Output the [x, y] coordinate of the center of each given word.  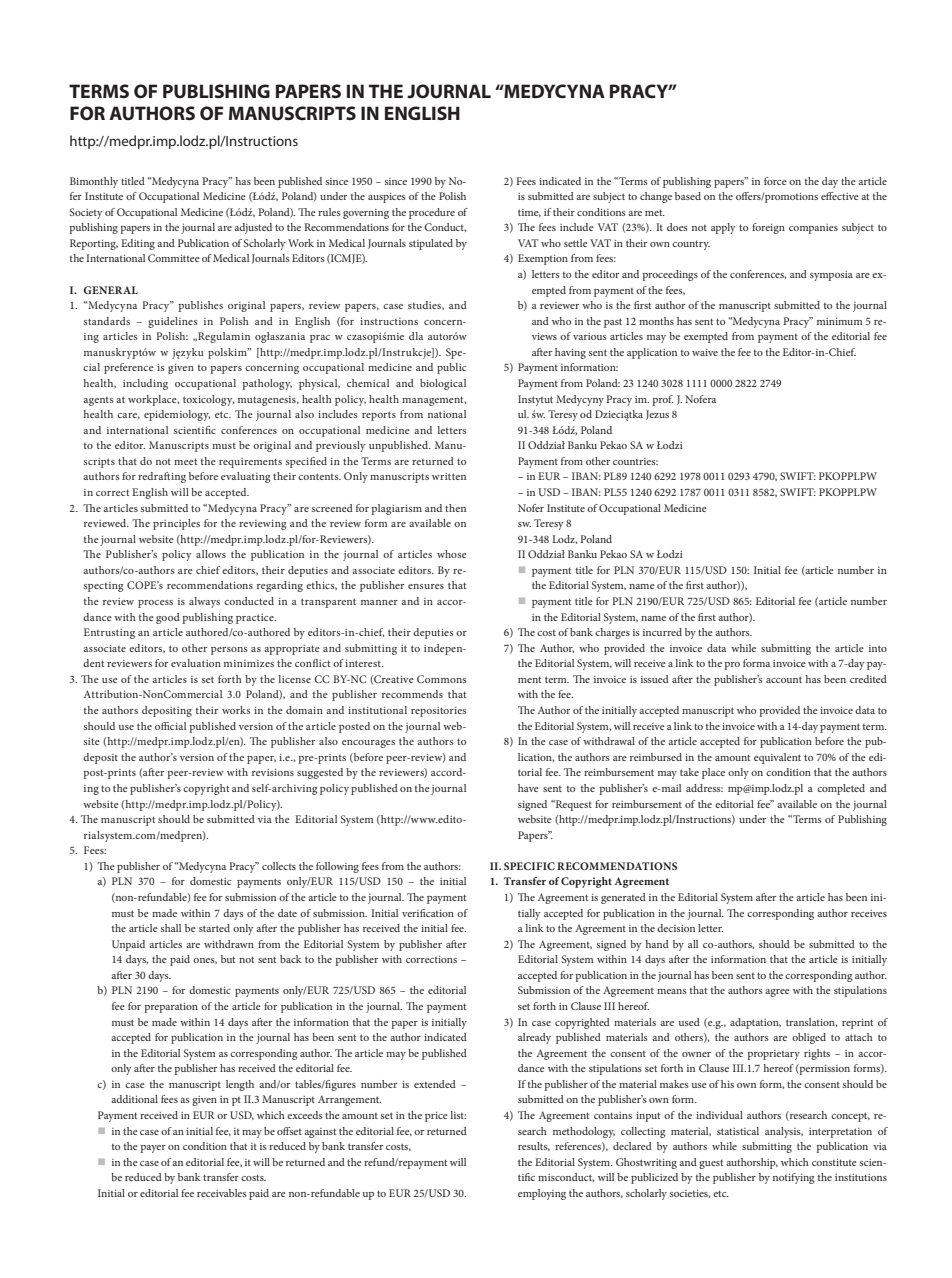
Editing [138, 244]
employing [542, 1194]
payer [153, 1149]
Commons [442, 679]
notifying [794, 1178]
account [784, 679]
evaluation [196, 663]
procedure [432, 213]
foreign [768, 228]
